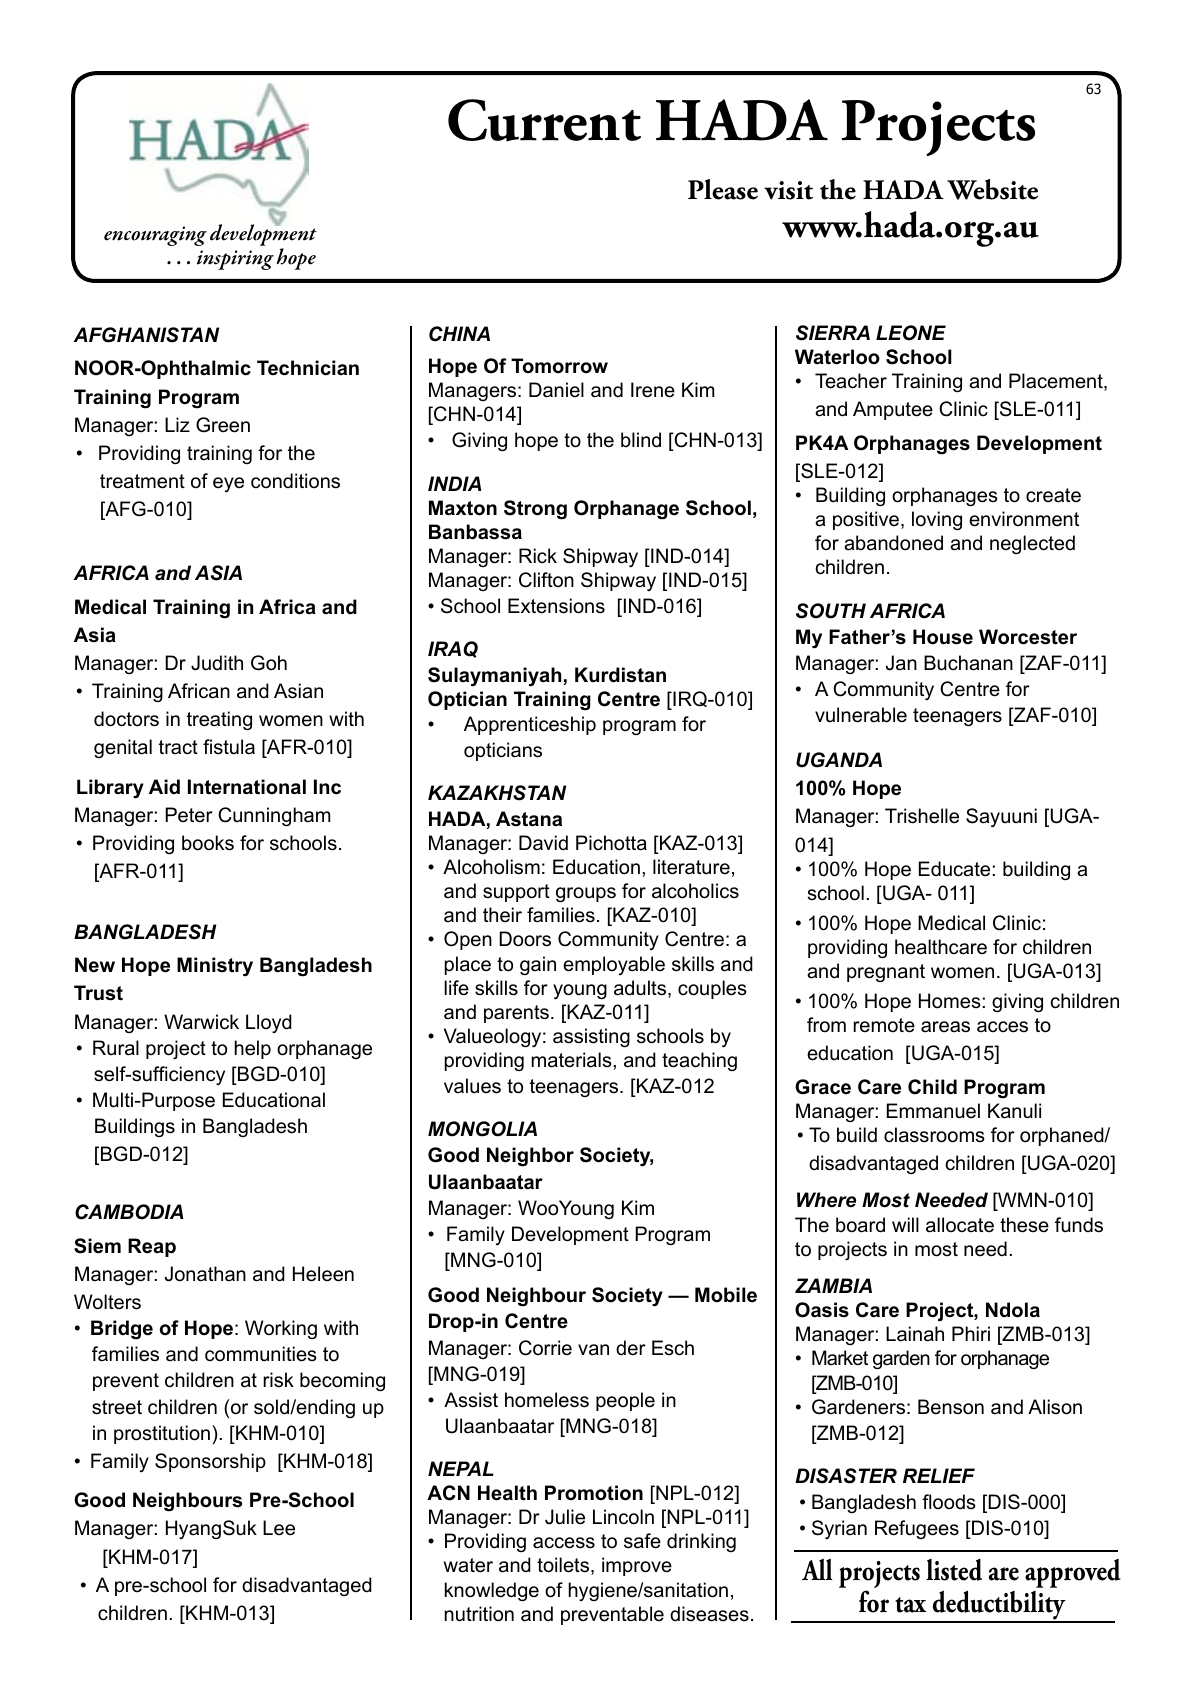 Image resolution: width=1195 pixels, height=1691 pixels. Describe the element at coordinates (253, 1049) in the screenshot. I see `help` at that location.
